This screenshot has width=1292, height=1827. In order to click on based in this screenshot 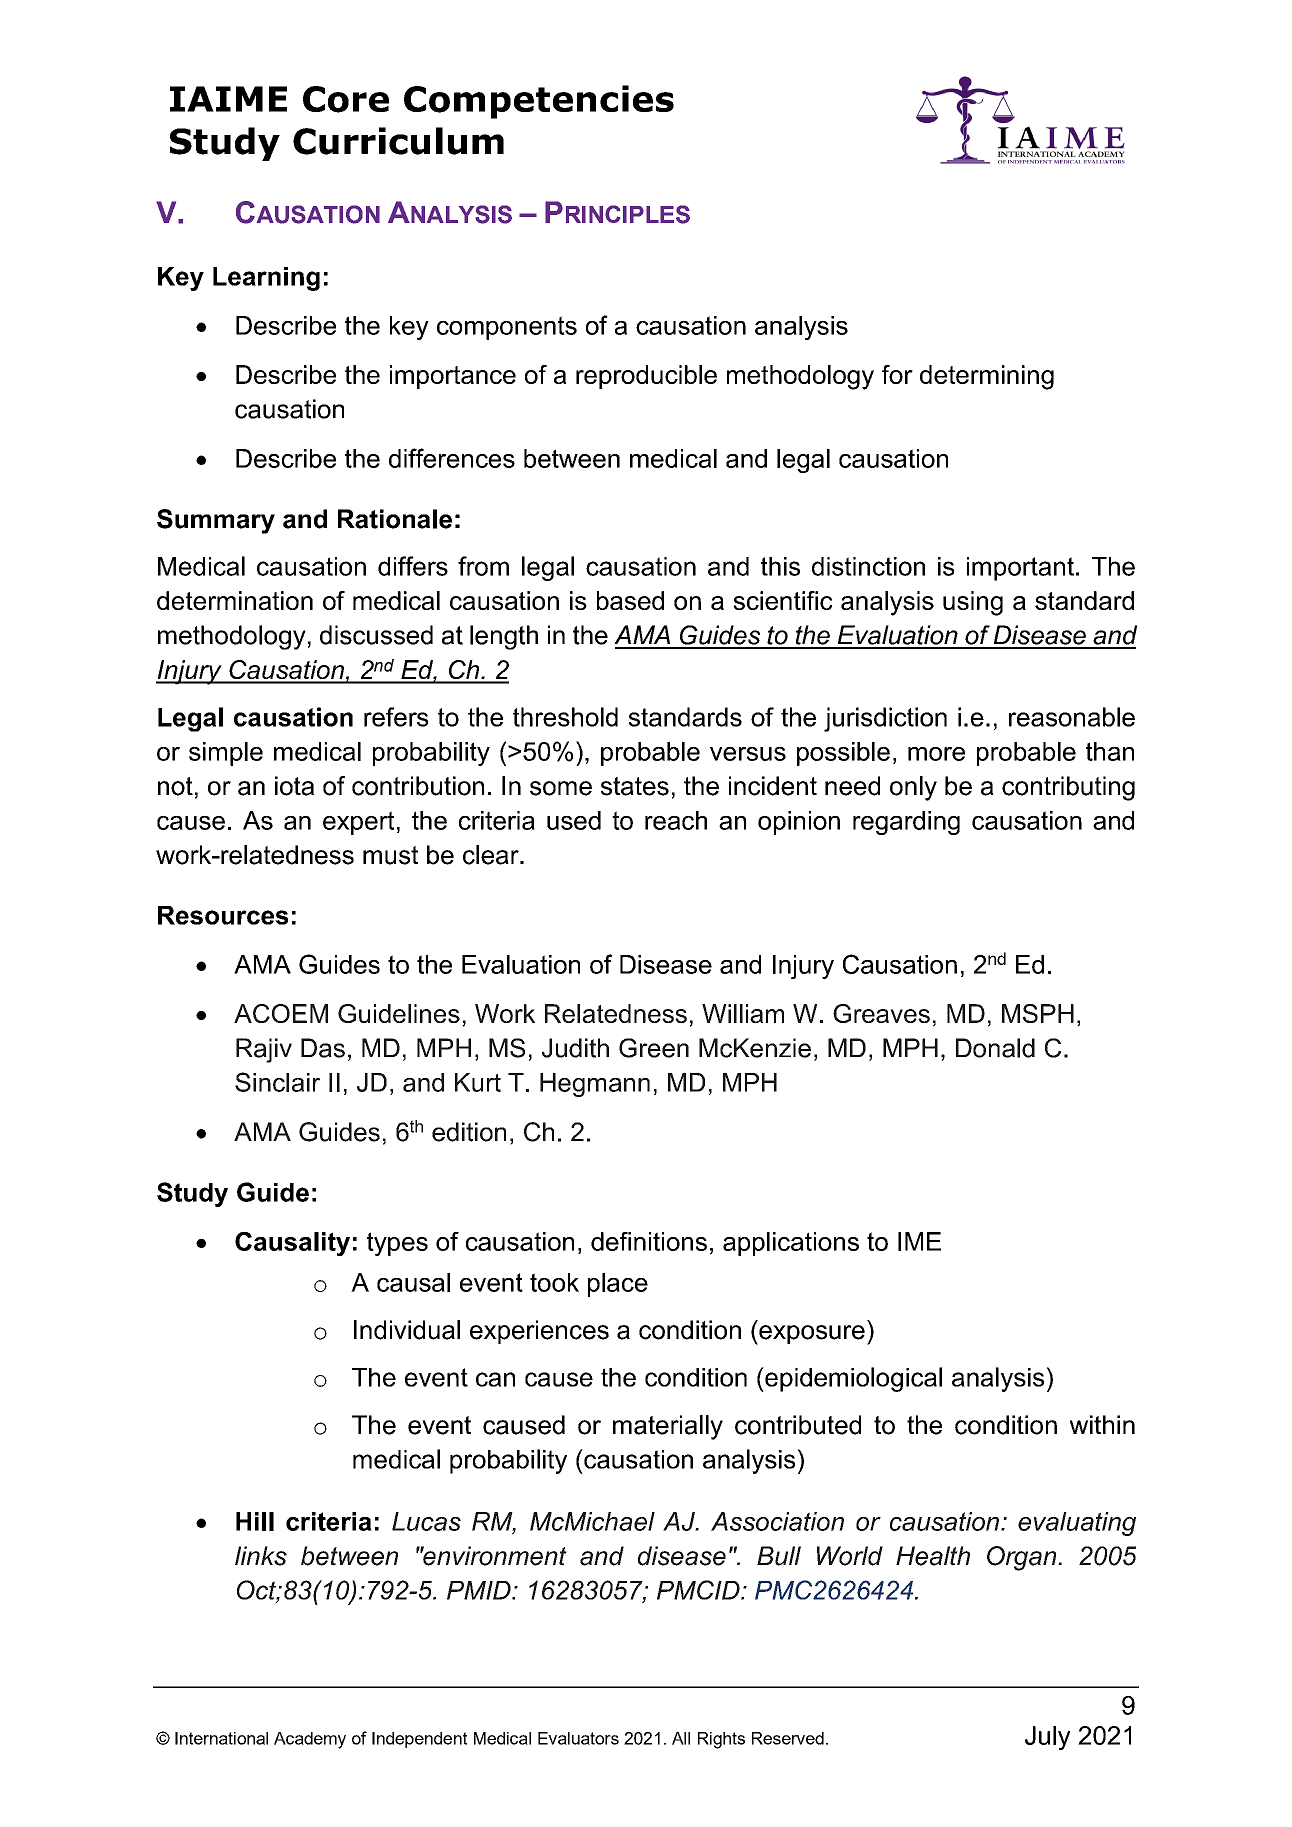, I will do `click(630, 600)`.
